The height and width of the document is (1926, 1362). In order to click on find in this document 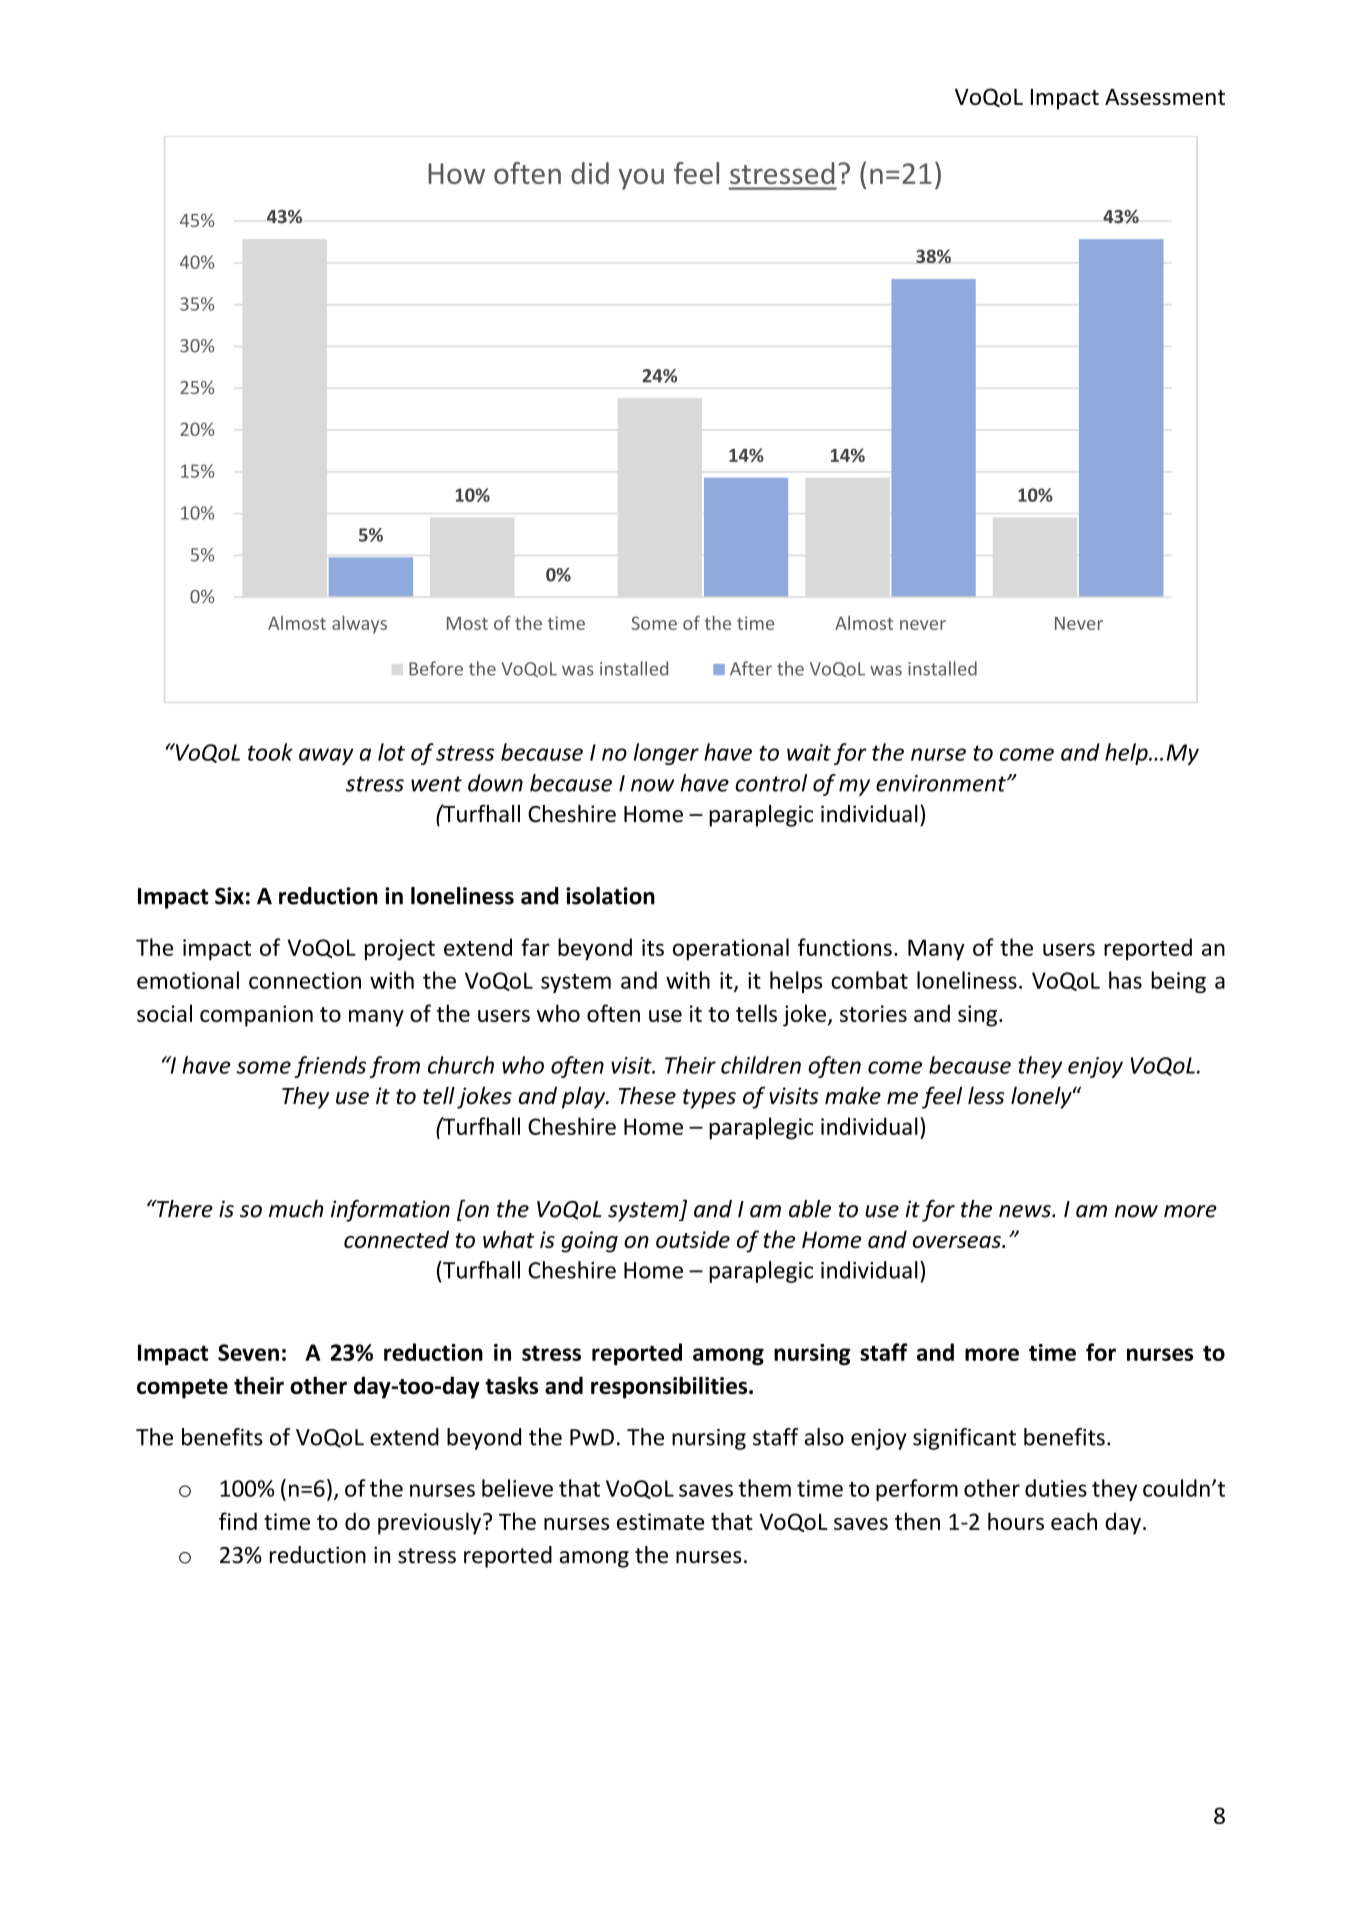, I will do `click(238, 1521)`.
